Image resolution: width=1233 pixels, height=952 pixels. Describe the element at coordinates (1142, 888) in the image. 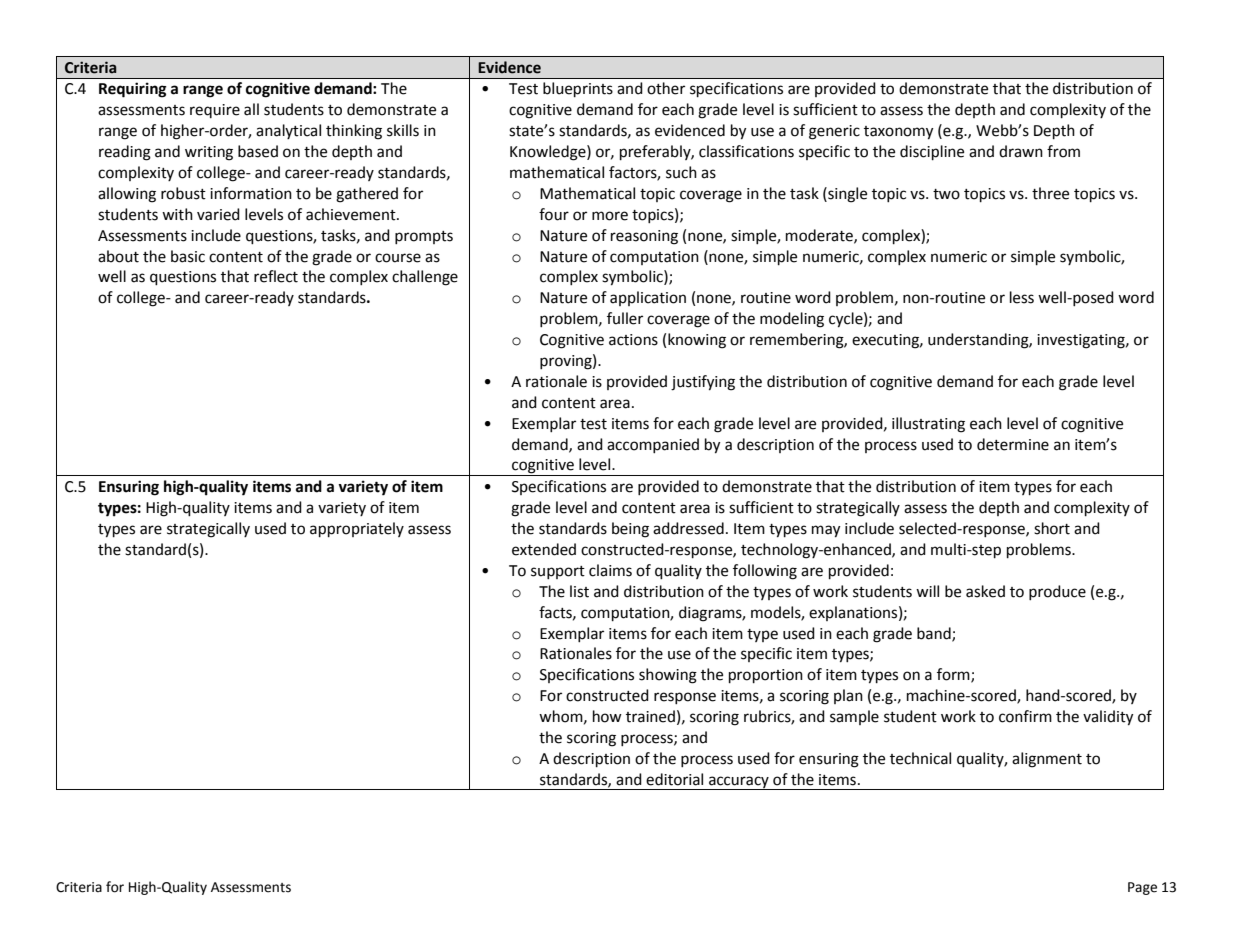

I see `Page` at that location.
